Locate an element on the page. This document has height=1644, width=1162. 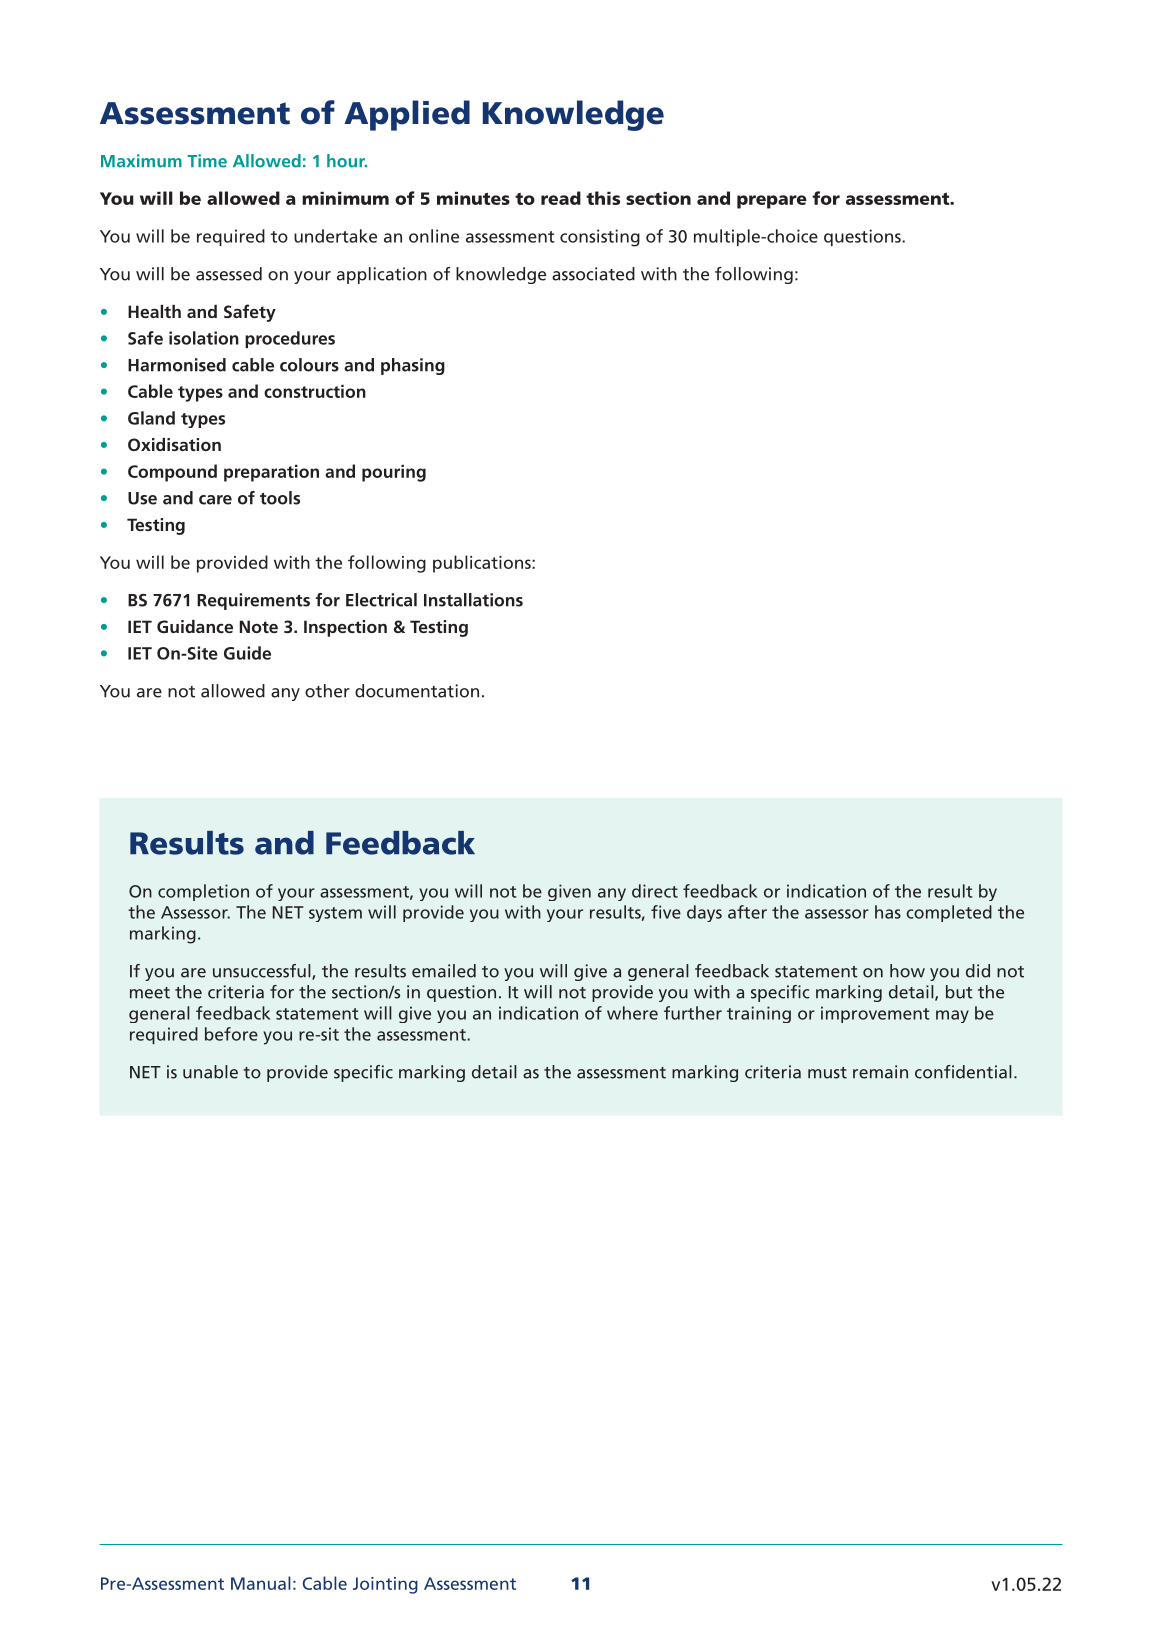
Manual is located at coordinates (261, 1583).
